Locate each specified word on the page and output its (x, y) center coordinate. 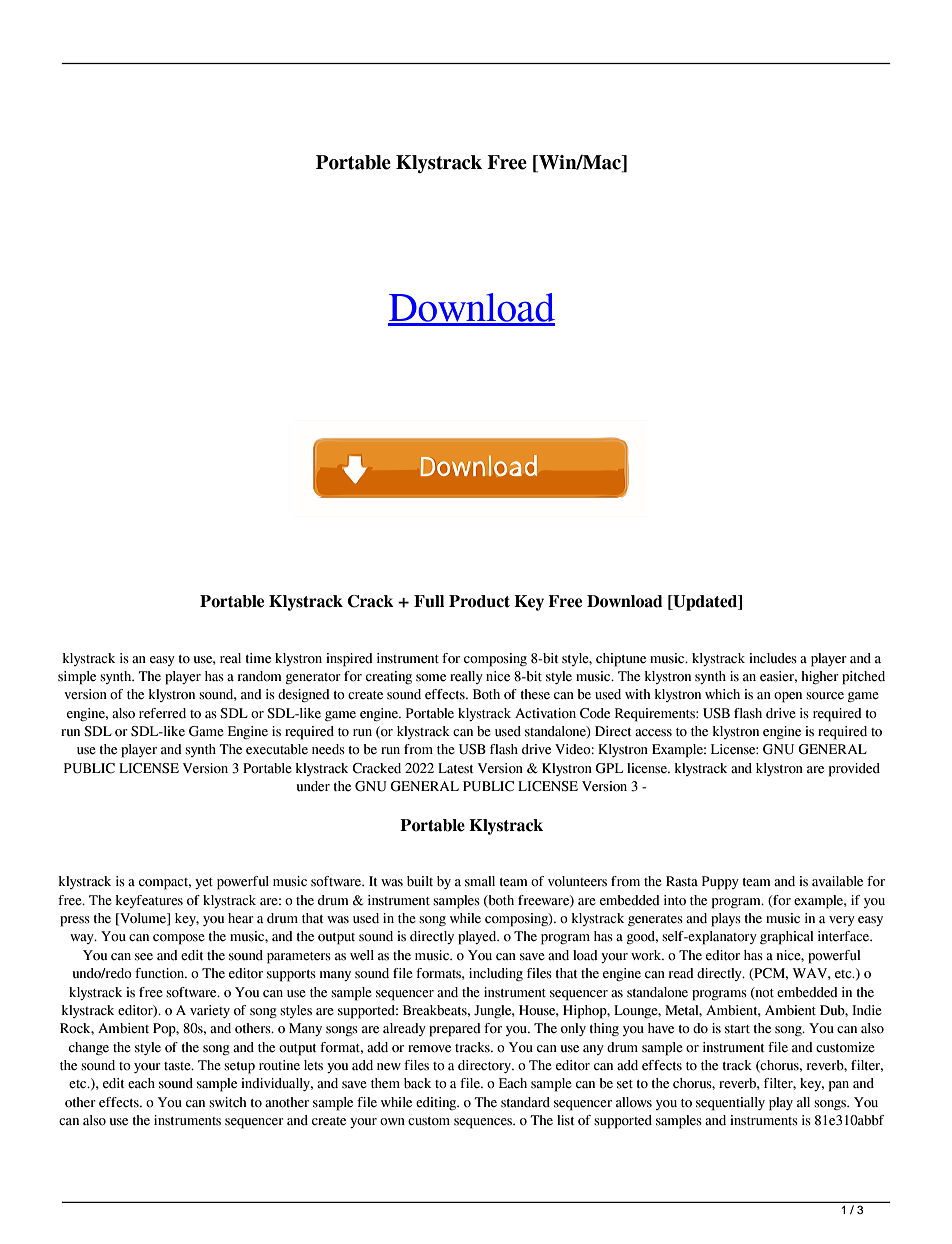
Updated (705, 603)
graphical (787, 938)
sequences (484, 1123)
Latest (456, 768)
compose (179, 939)
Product (479, 601)
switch (228, 1102)
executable (277, 749)
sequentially (730, 1104)
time (258, 658)
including (496, 974)
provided (854, 770)
